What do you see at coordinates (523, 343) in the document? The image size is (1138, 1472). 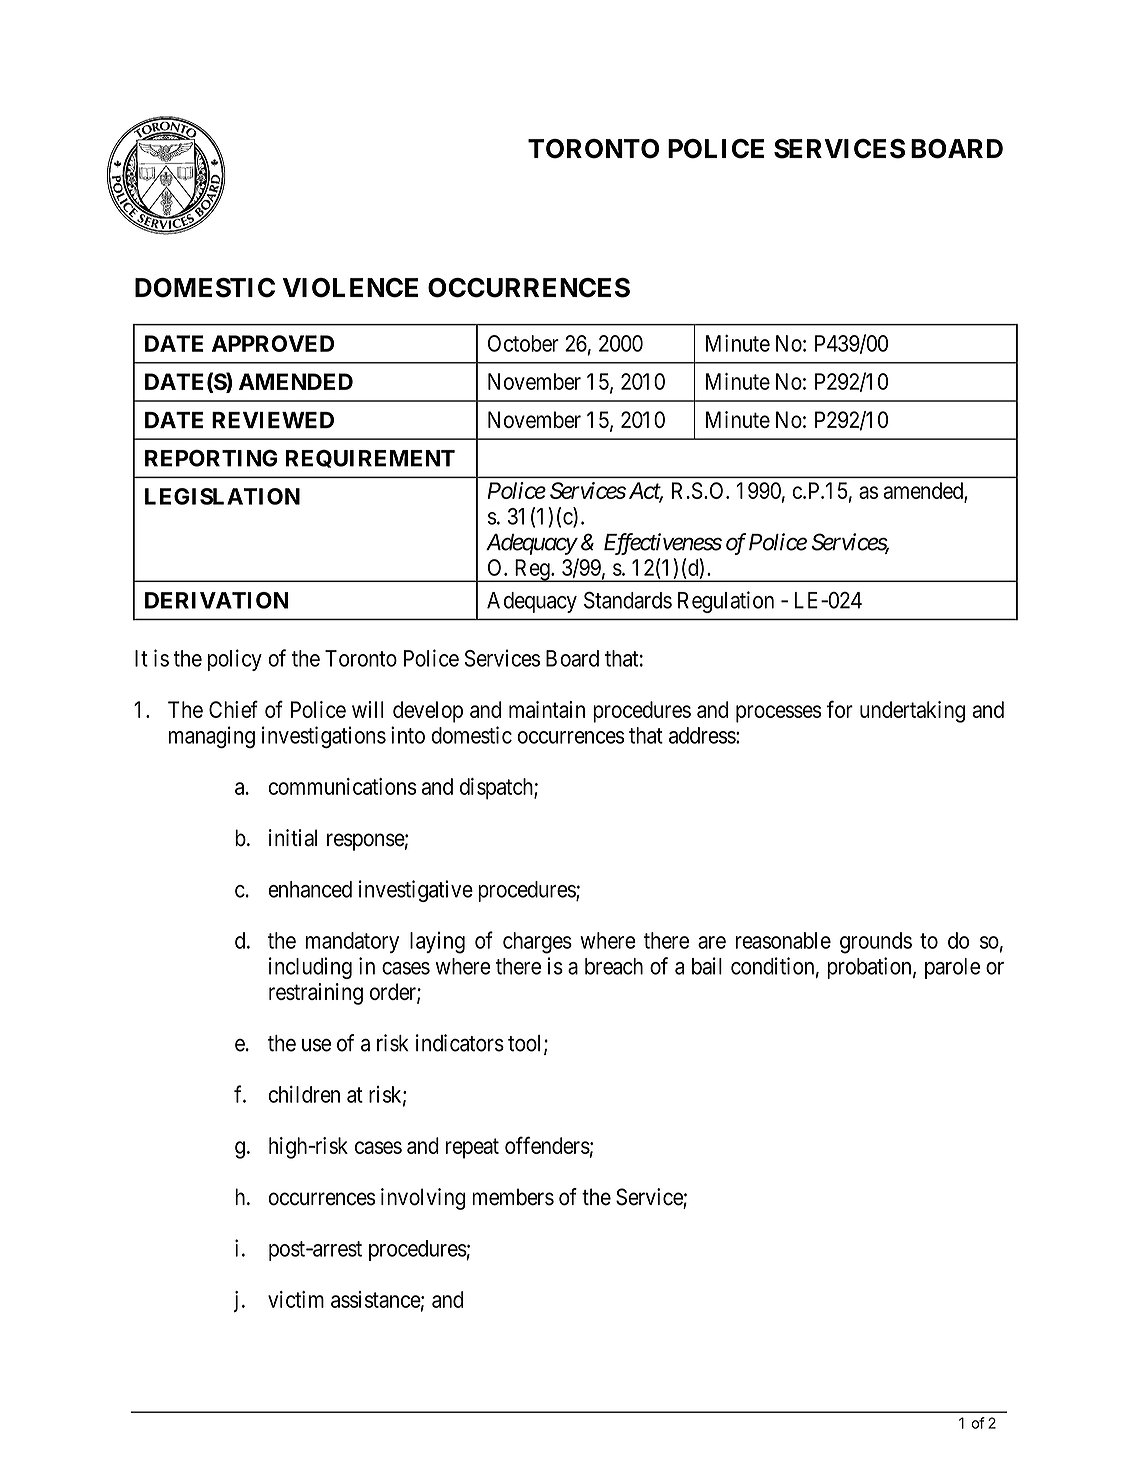 I see `October` at bounding box center [523, 343].
